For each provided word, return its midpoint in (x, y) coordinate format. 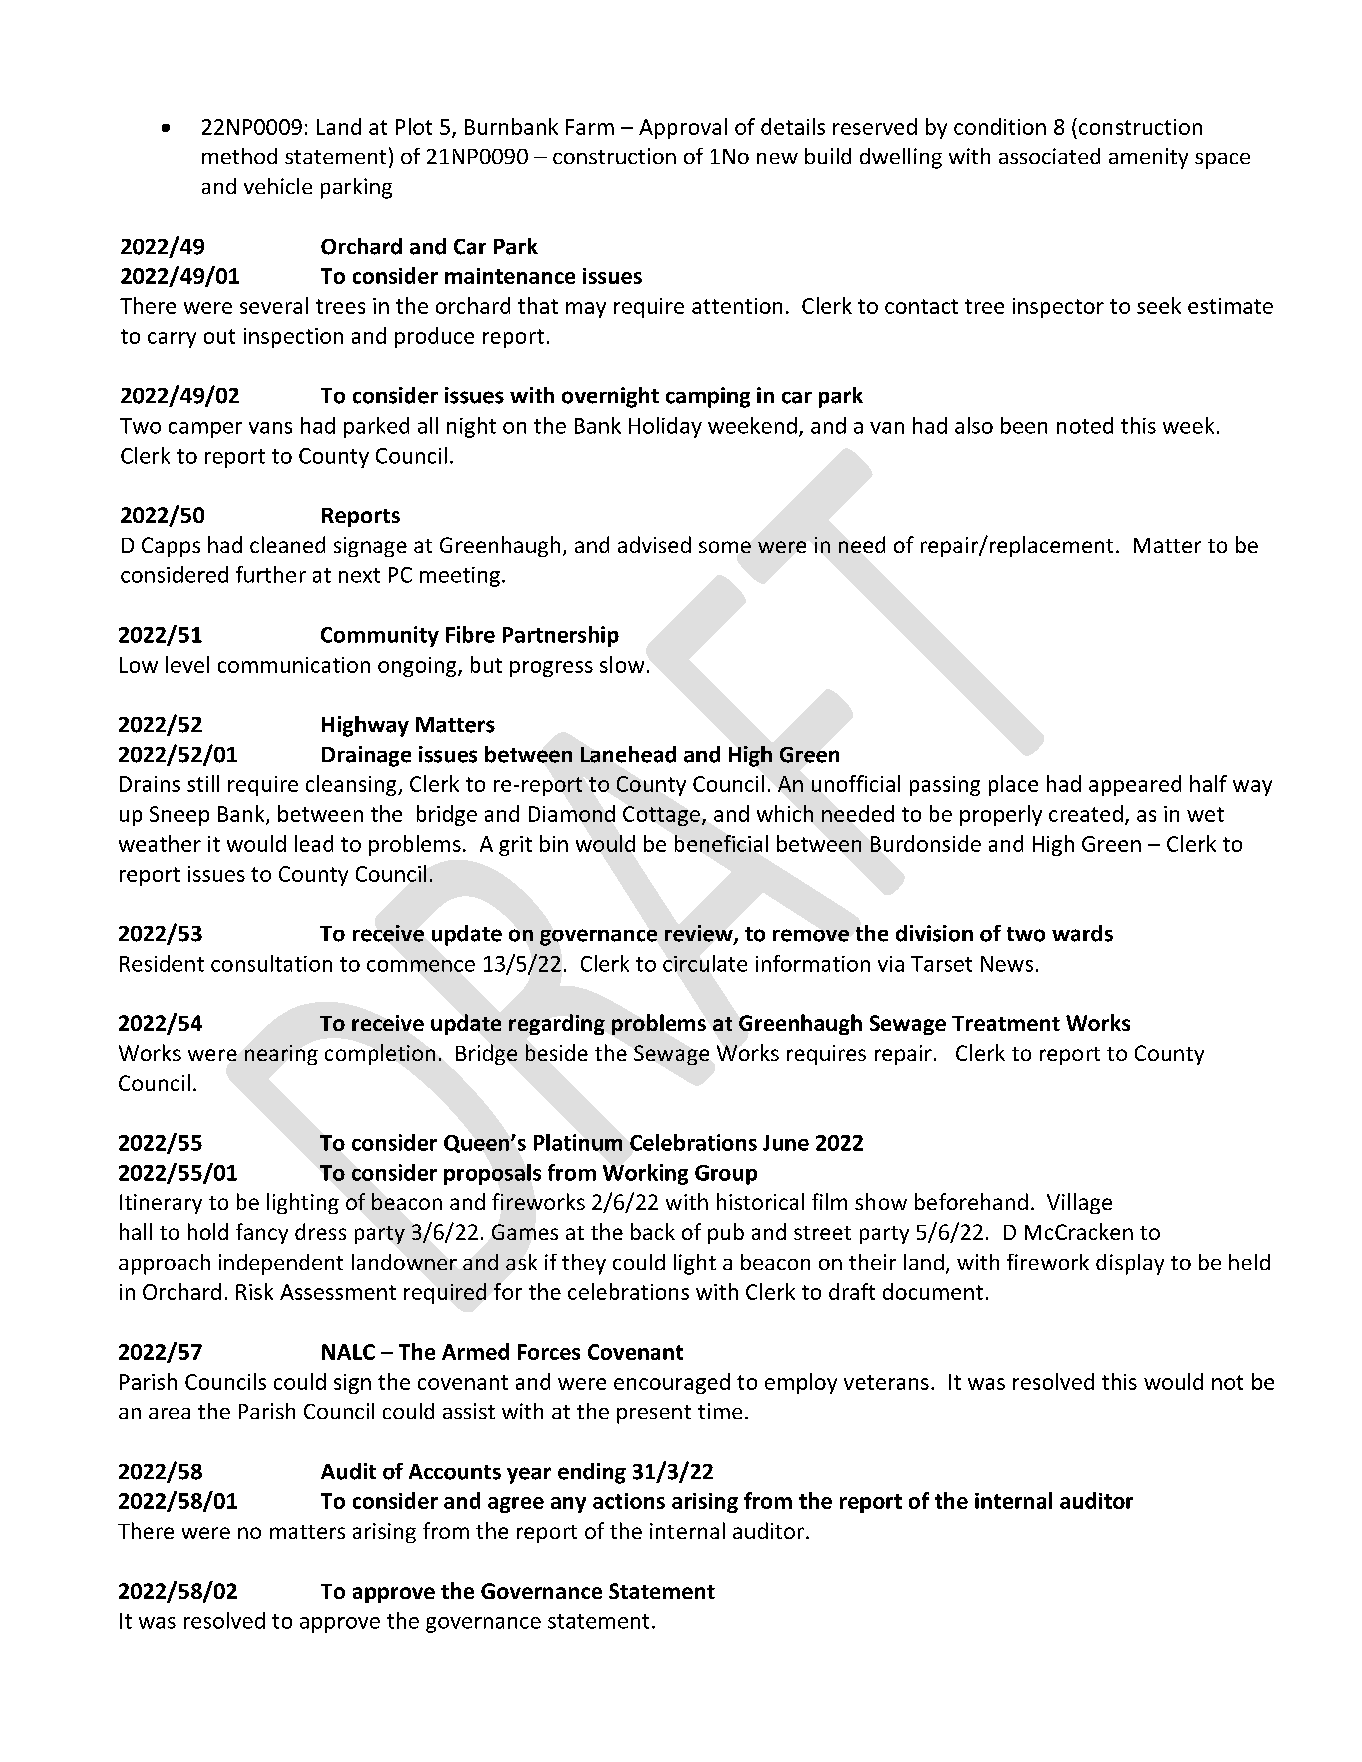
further (271, 574)
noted (1085, 425)
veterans (886, 1382)
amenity (1148, 158)
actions (629, 1501)
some (725, 547)
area (169, 1413)
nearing (281, 1055)
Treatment (1006, 1023)
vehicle (278, 186)
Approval (683, 128)
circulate (705, 963)
